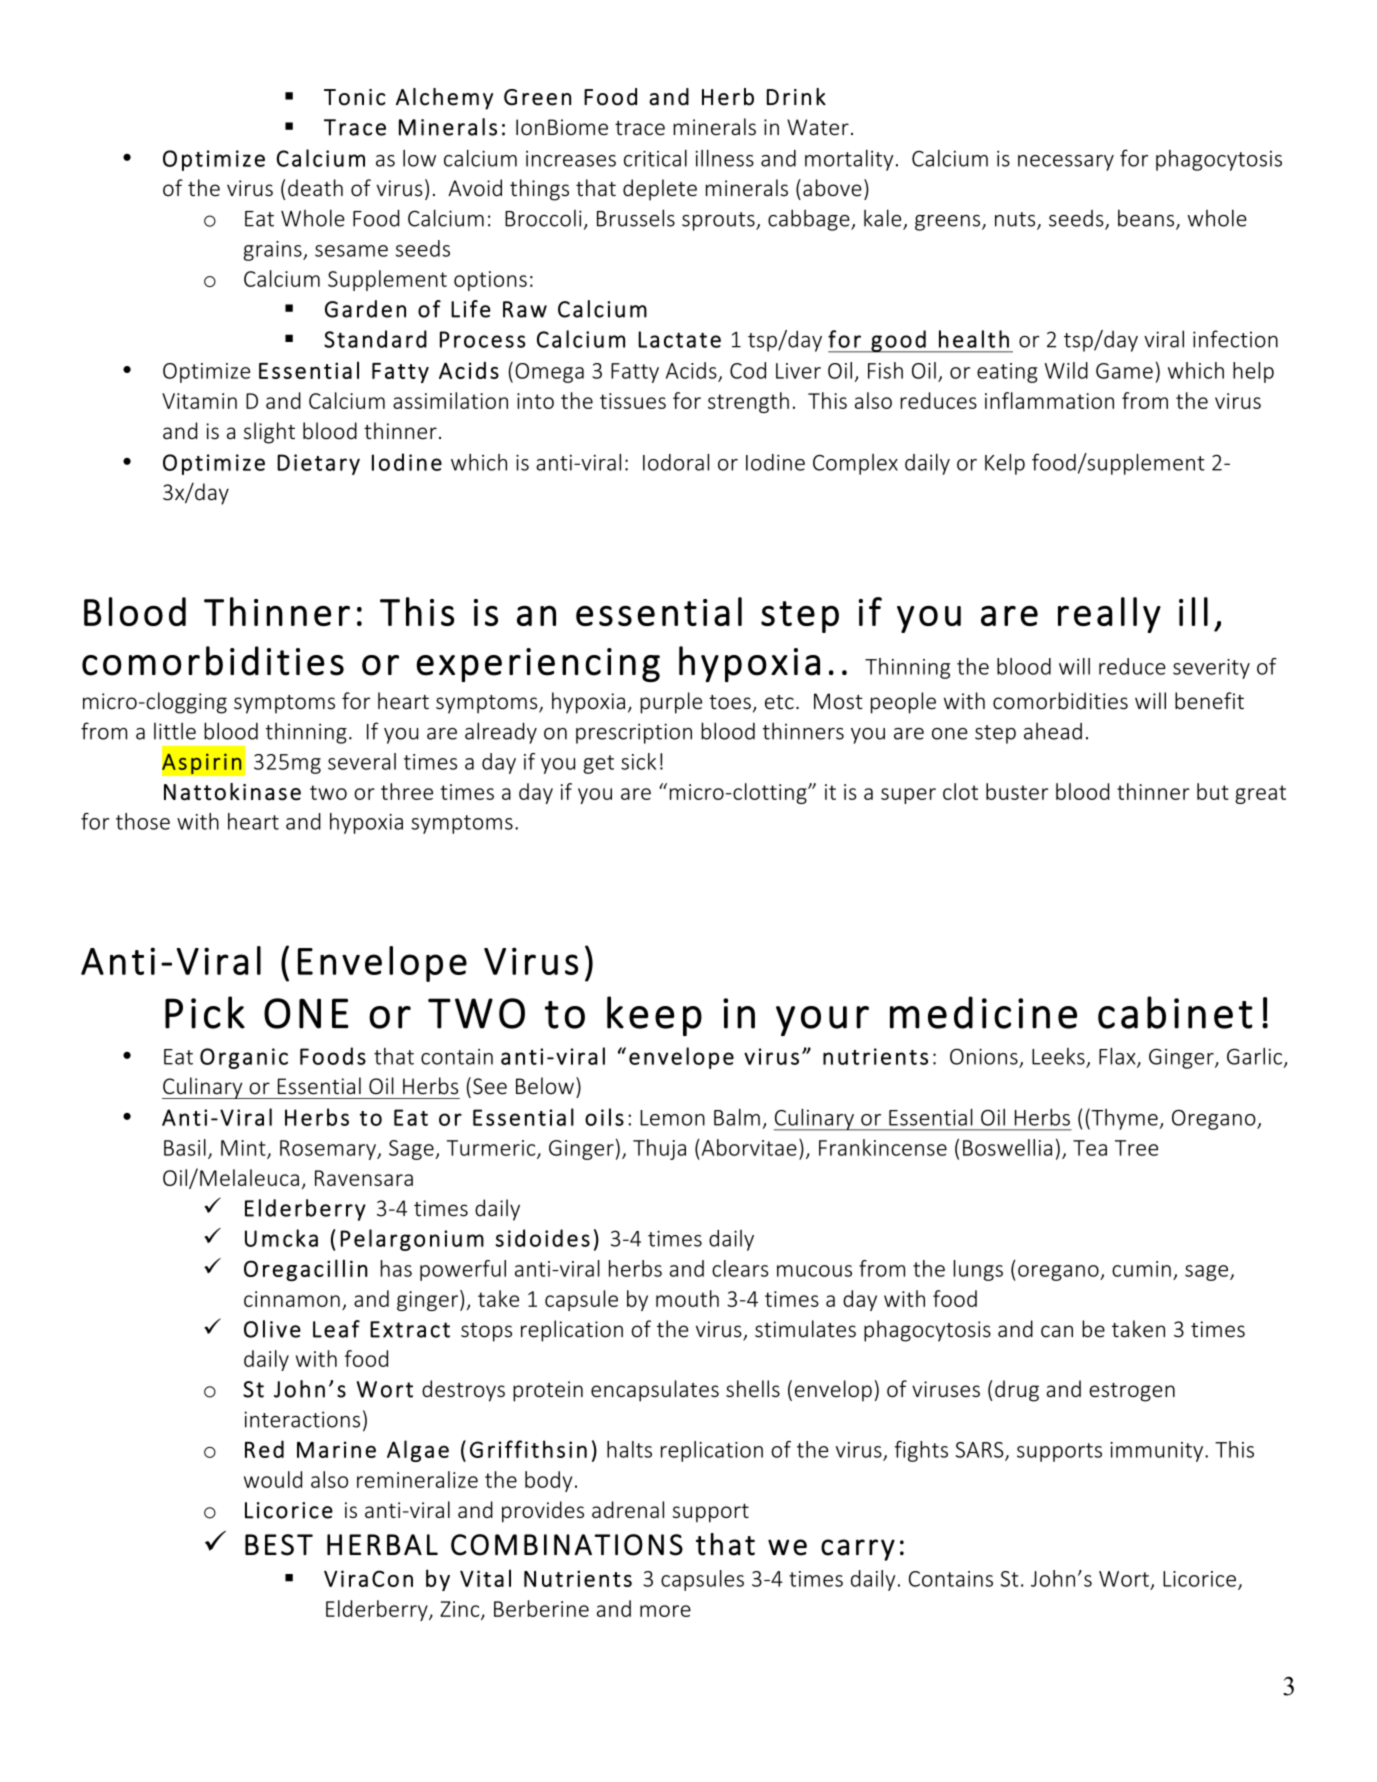 The height and width of the image is (1782, 1377). What do you see at coordinates (1141, 1269) in the image?
I see `cumin` at bounding box center [1141, 1269].
